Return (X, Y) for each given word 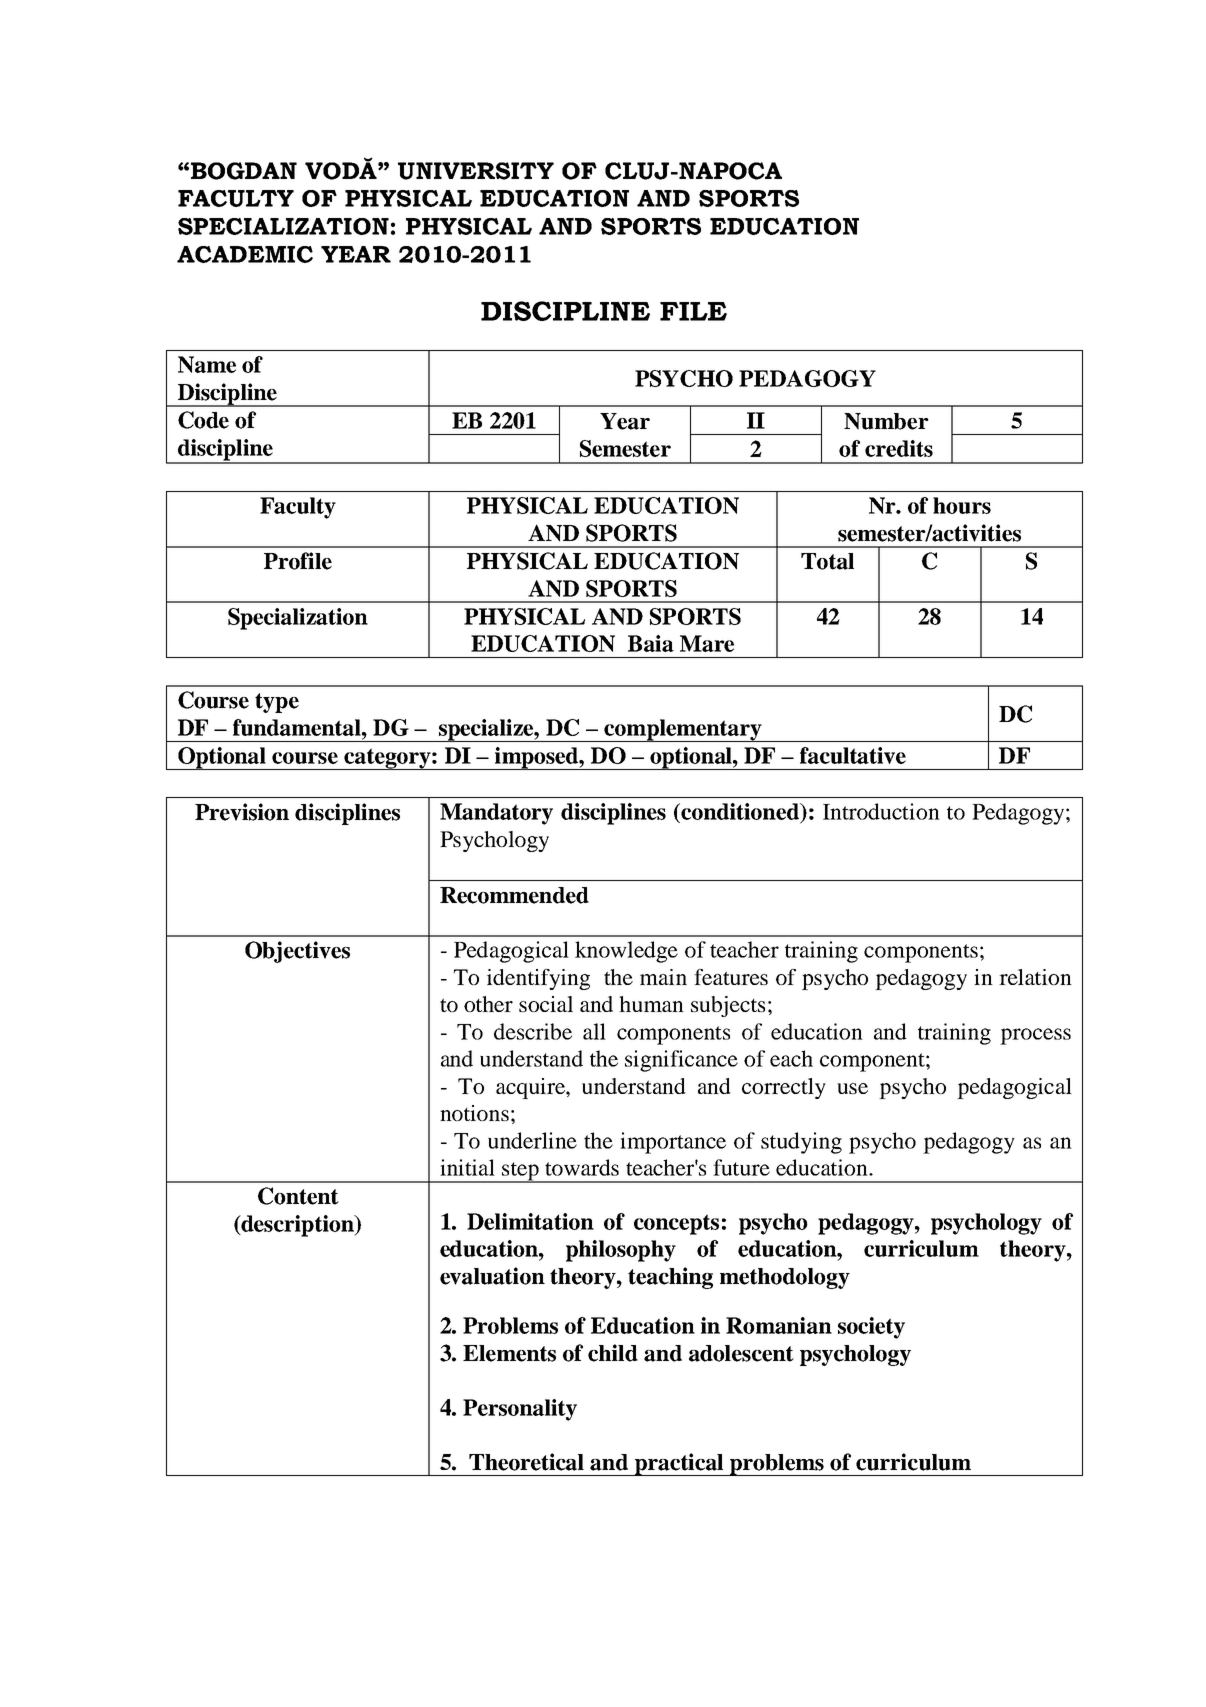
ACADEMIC (245, 254)
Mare (707, 643)
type (277, 703)
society (871, 1328)
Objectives (297, 952)
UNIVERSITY (476, 171)
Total (827, 561)
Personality (520, 1410)
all (594, 1031)
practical (679, 1464)
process (1035, 1036)
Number (886, 421)
